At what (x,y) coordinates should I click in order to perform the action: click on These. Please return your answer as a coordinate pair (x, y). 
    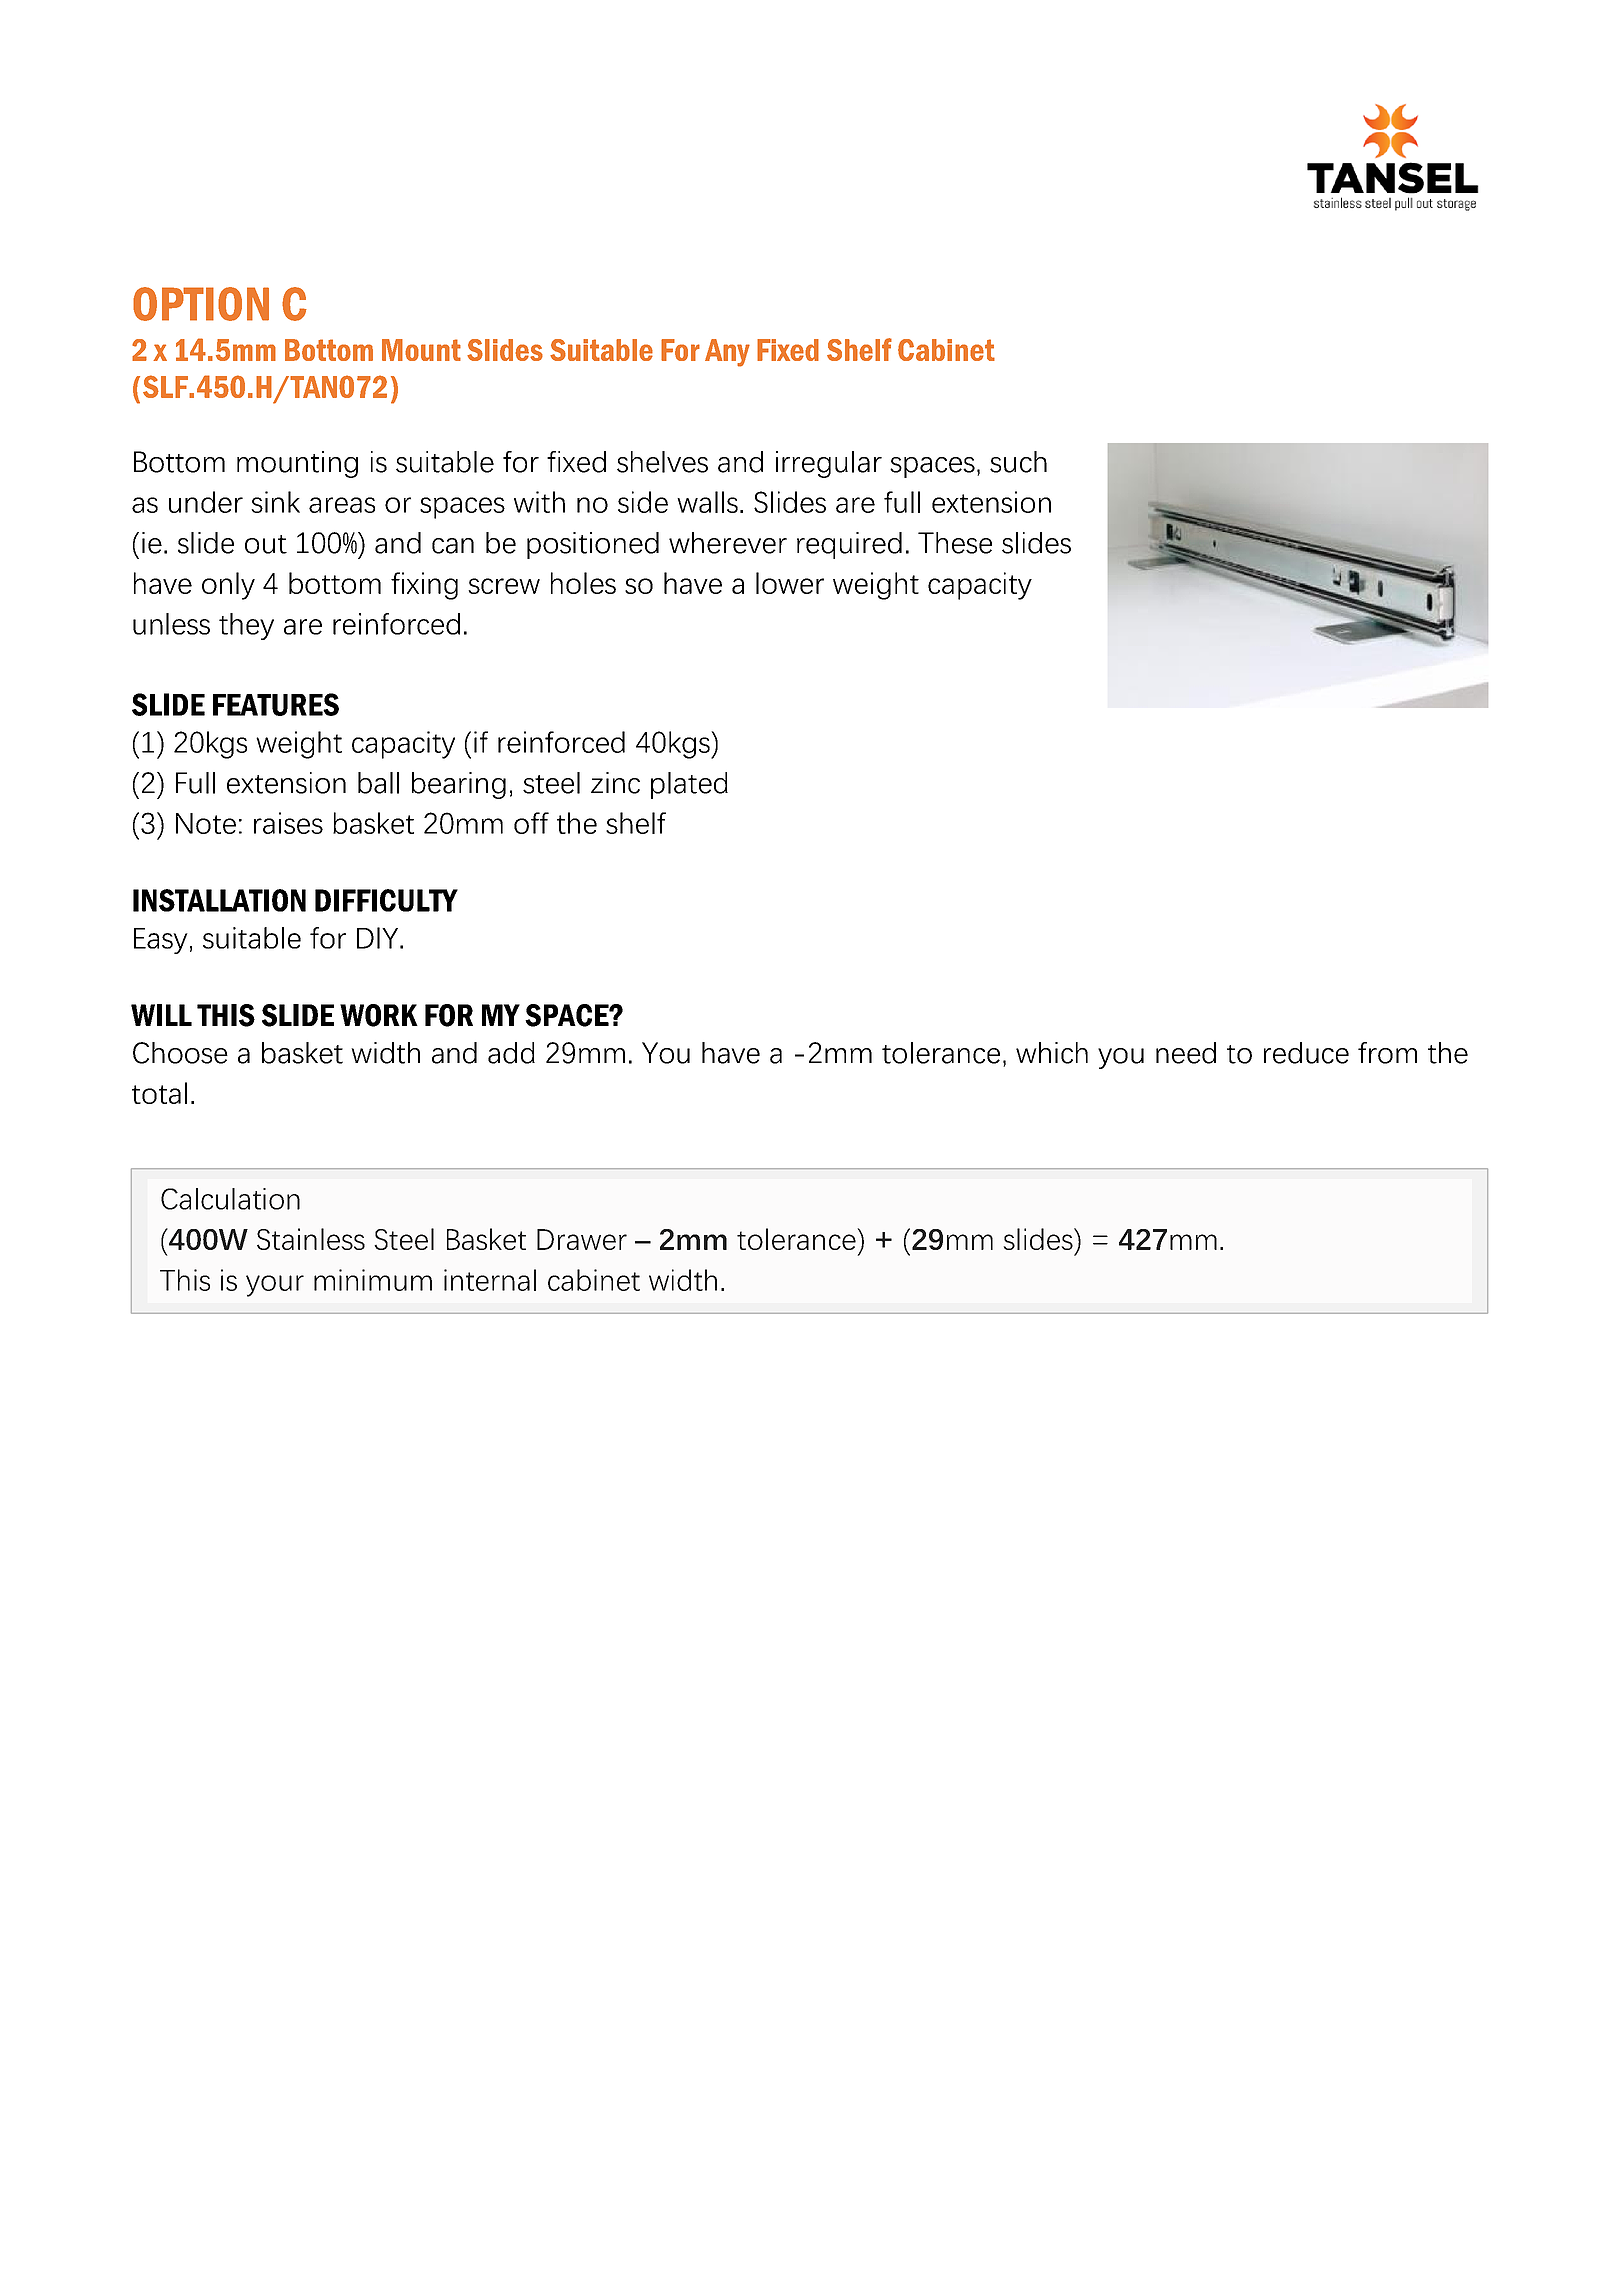
    Looking at the image, I should click on (955, 543).
